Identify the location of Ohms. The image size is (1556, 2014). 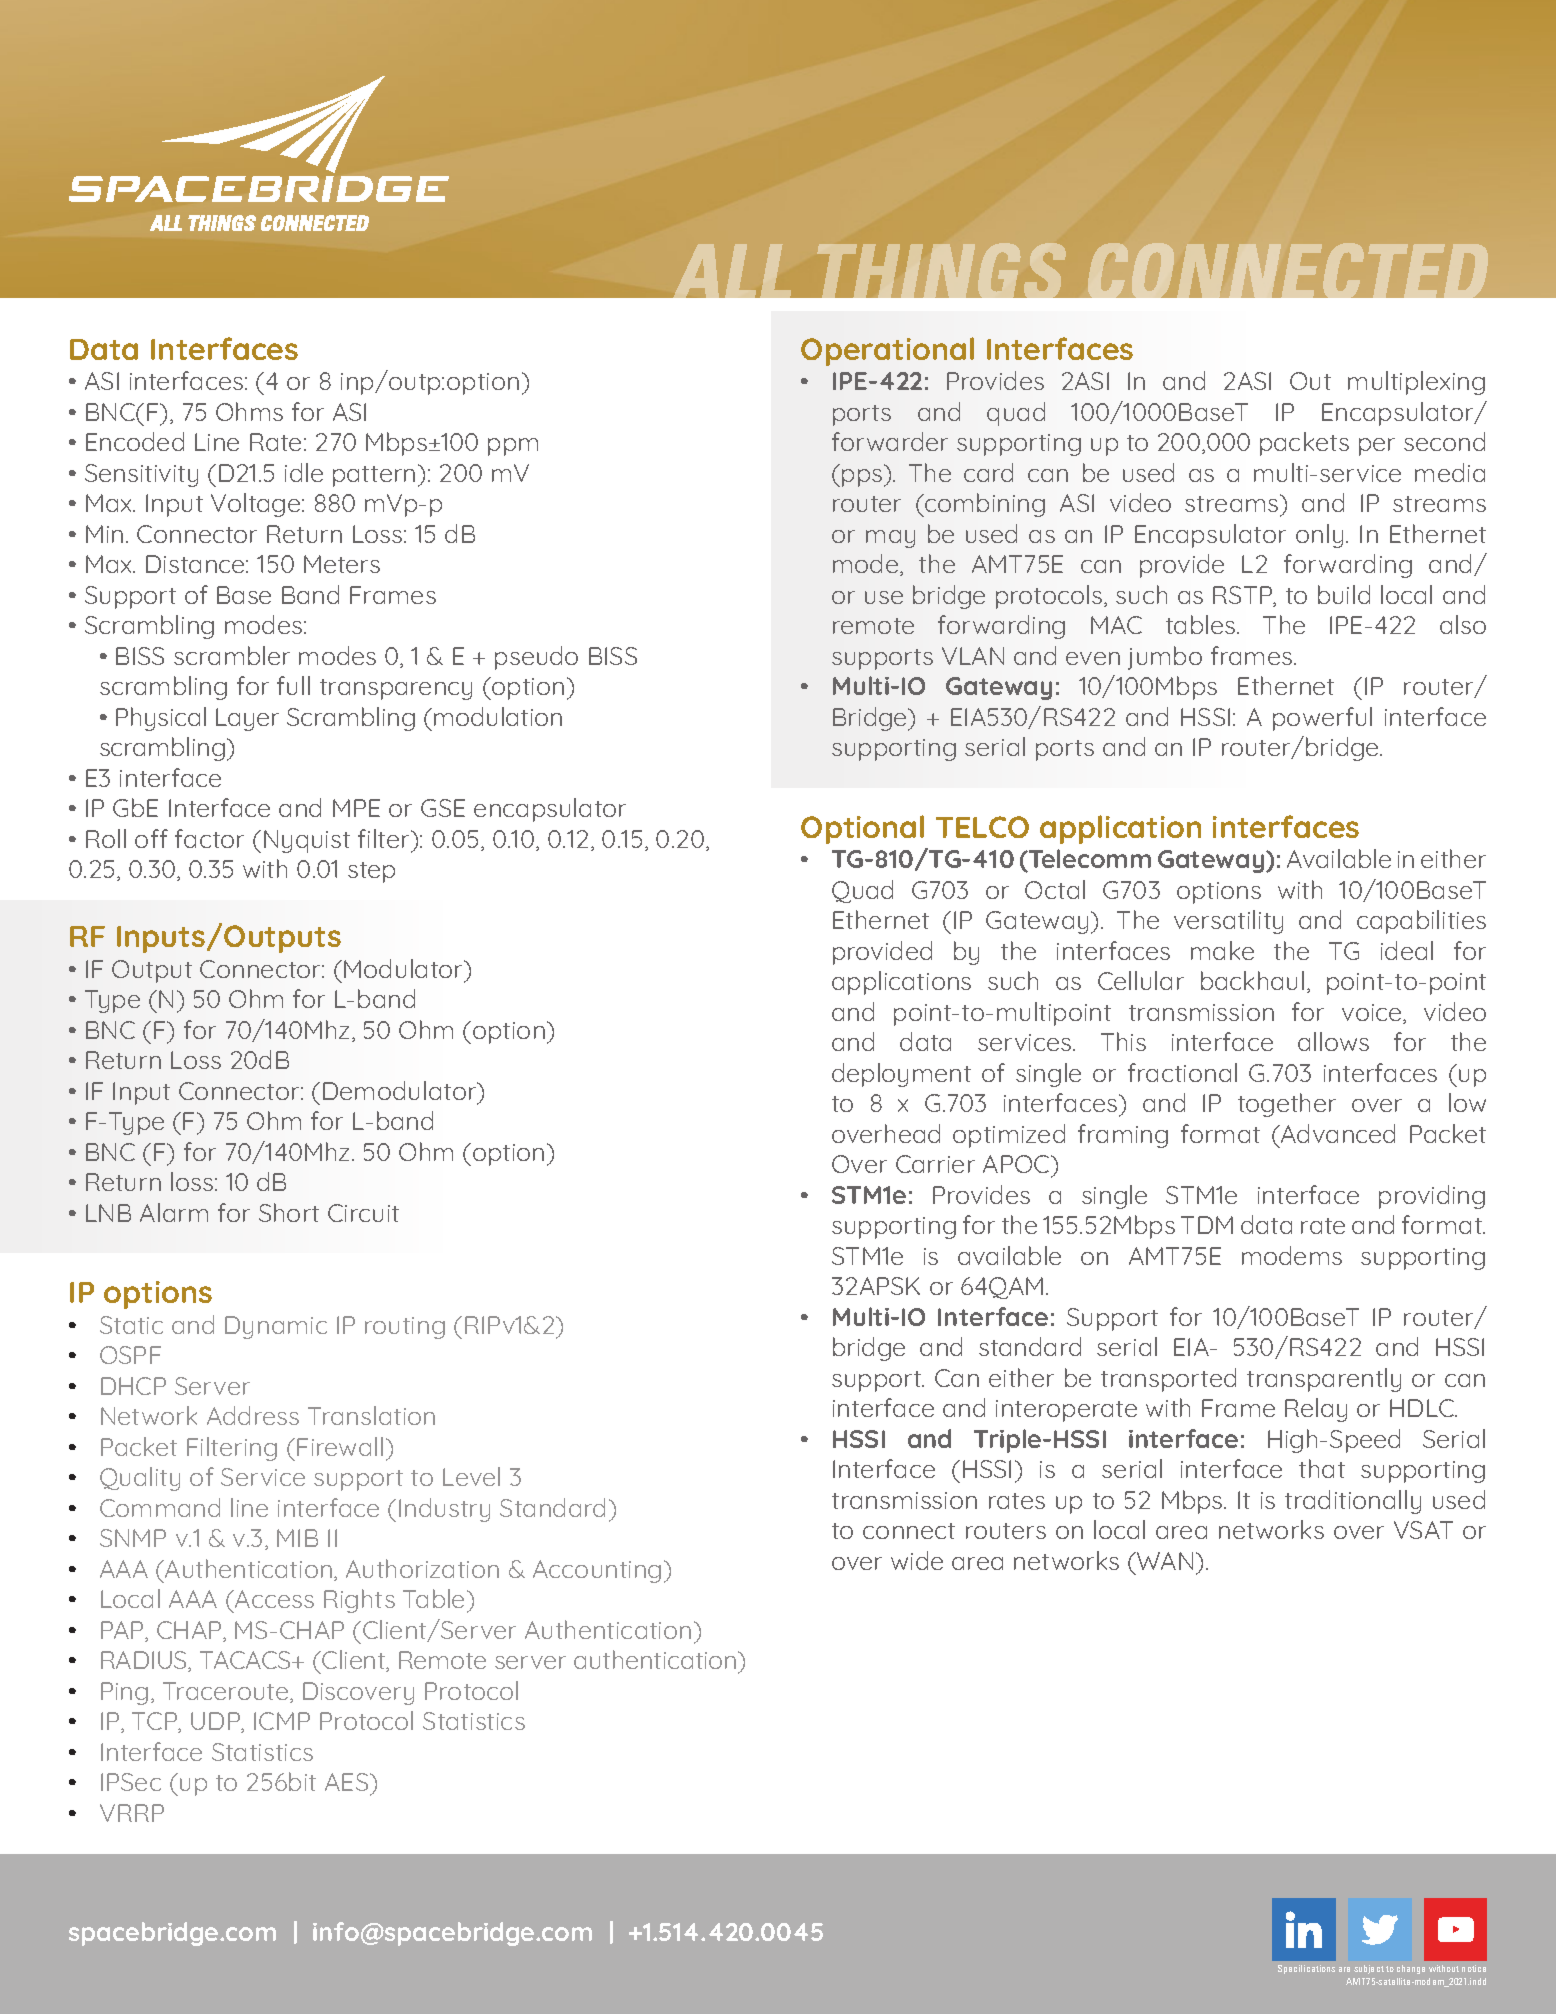
(249, 411).
